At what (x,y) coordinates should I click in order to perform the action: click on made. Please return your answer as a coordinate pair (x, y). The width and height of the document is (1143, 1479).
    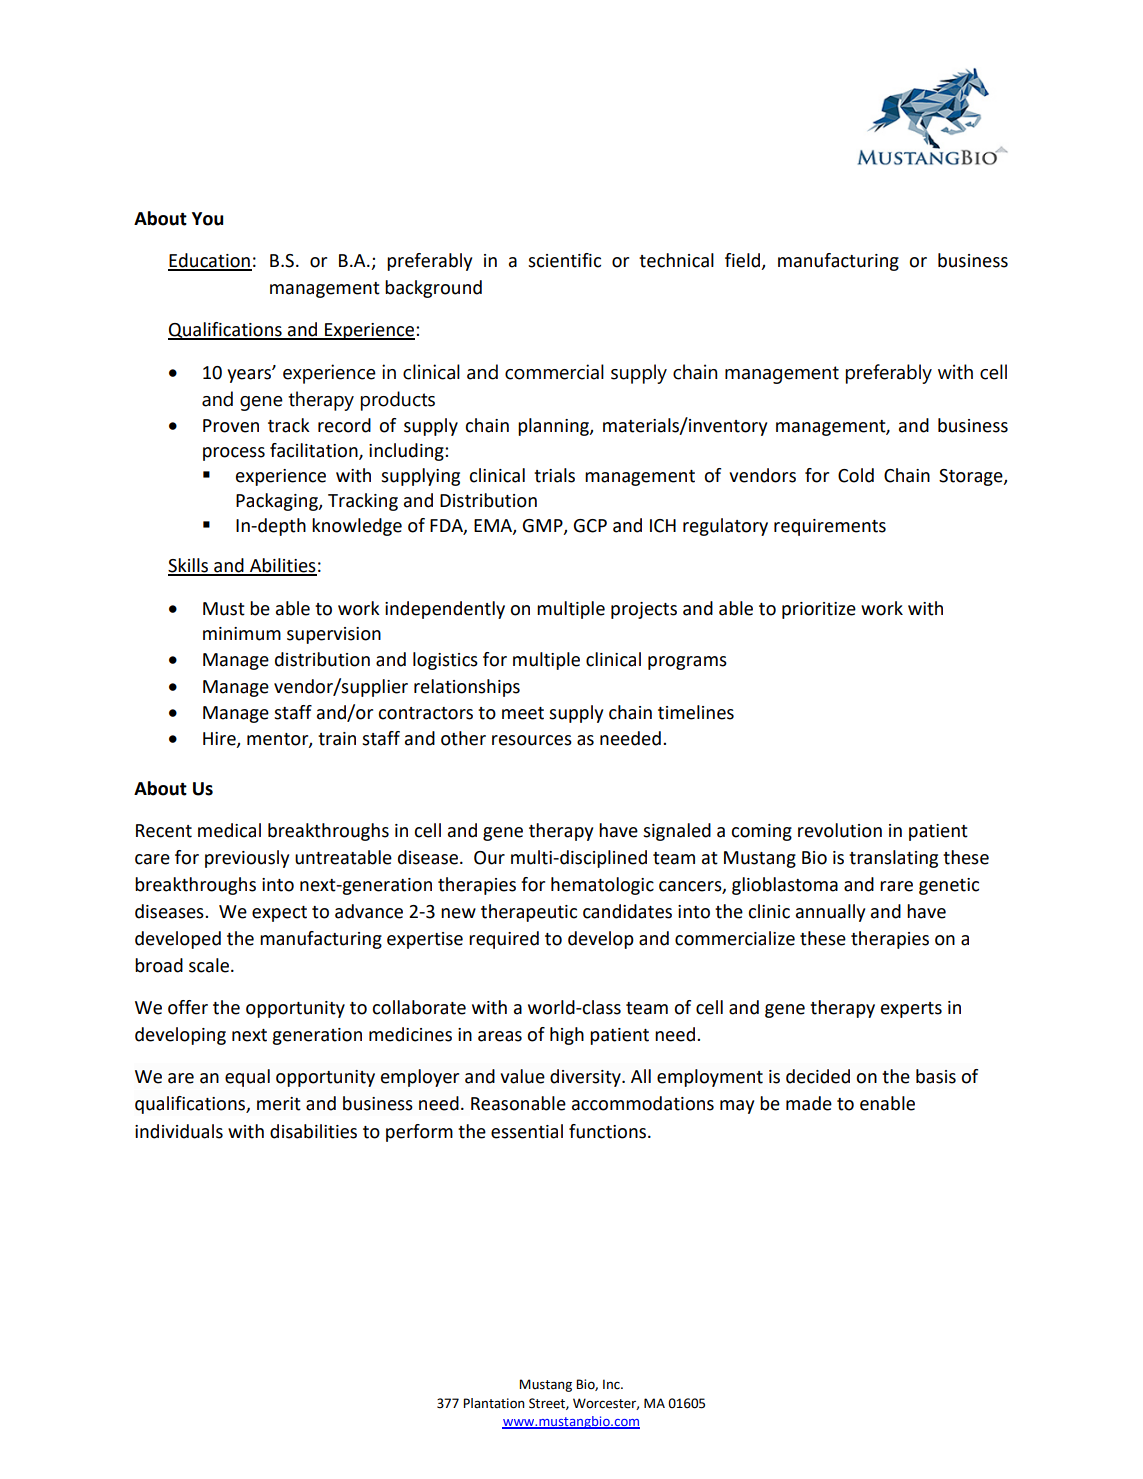
    Looking at the image, I should click on (809, 1103).
